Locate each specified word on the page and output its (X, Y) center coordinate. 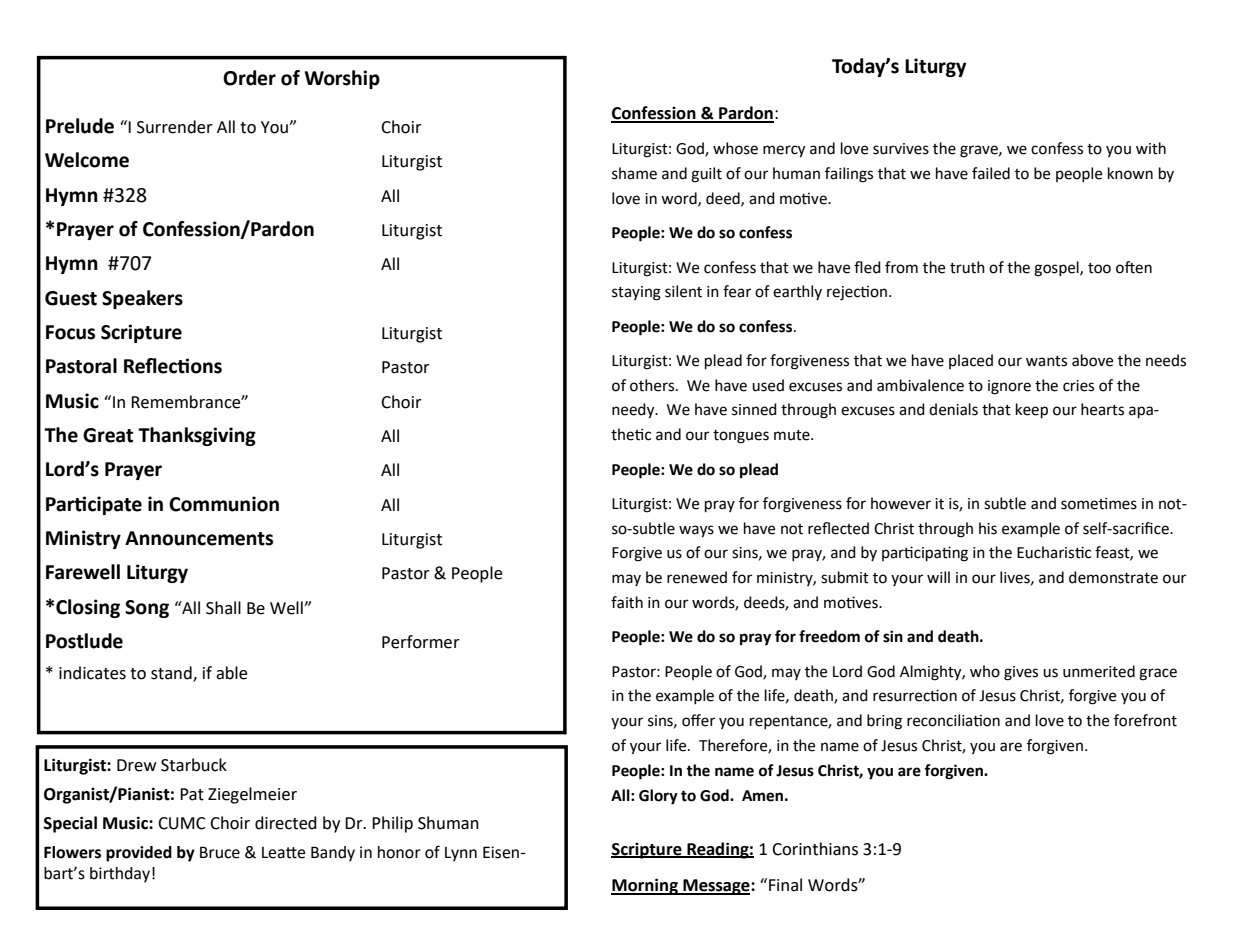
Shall (223, 608)
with (1151, 148)
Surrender (175, 127)
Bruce (220, 852)
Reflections (173, 366)
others (653, 385)
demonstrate (1113, 577)
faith (627, 602)
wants (1046, 361)
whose (735, 148)
